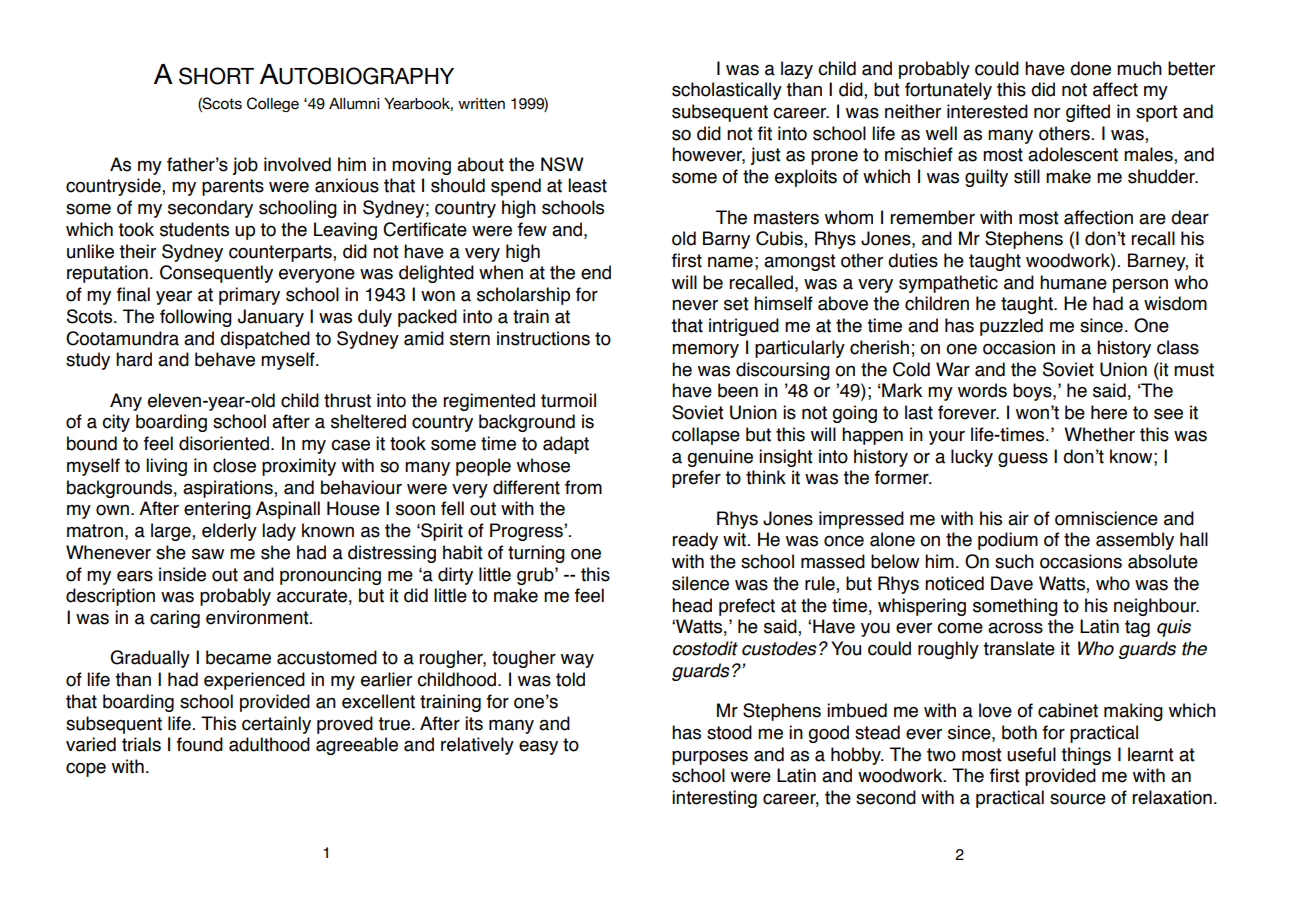 Image resolution: width=1308 pixels, height=924 pixels. What do you see at coordinates (710, 758) in the screenshot?
I see `purposes` at bounding box center [710, 758].
